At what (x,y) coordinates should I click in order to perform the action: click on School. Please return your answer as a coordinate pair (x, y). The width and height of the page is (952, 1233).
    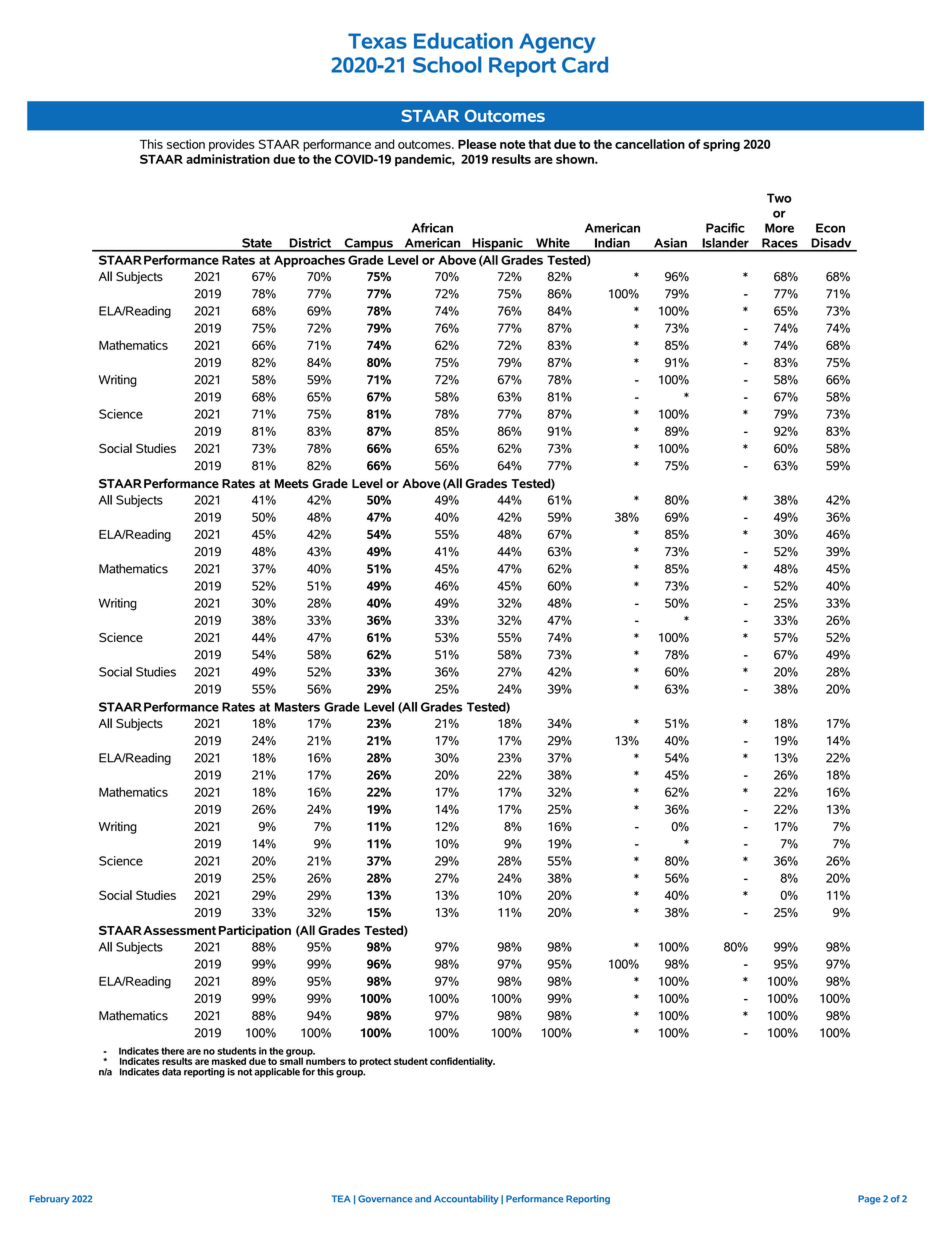
    Looking at the image, I should click on (447, 64).
